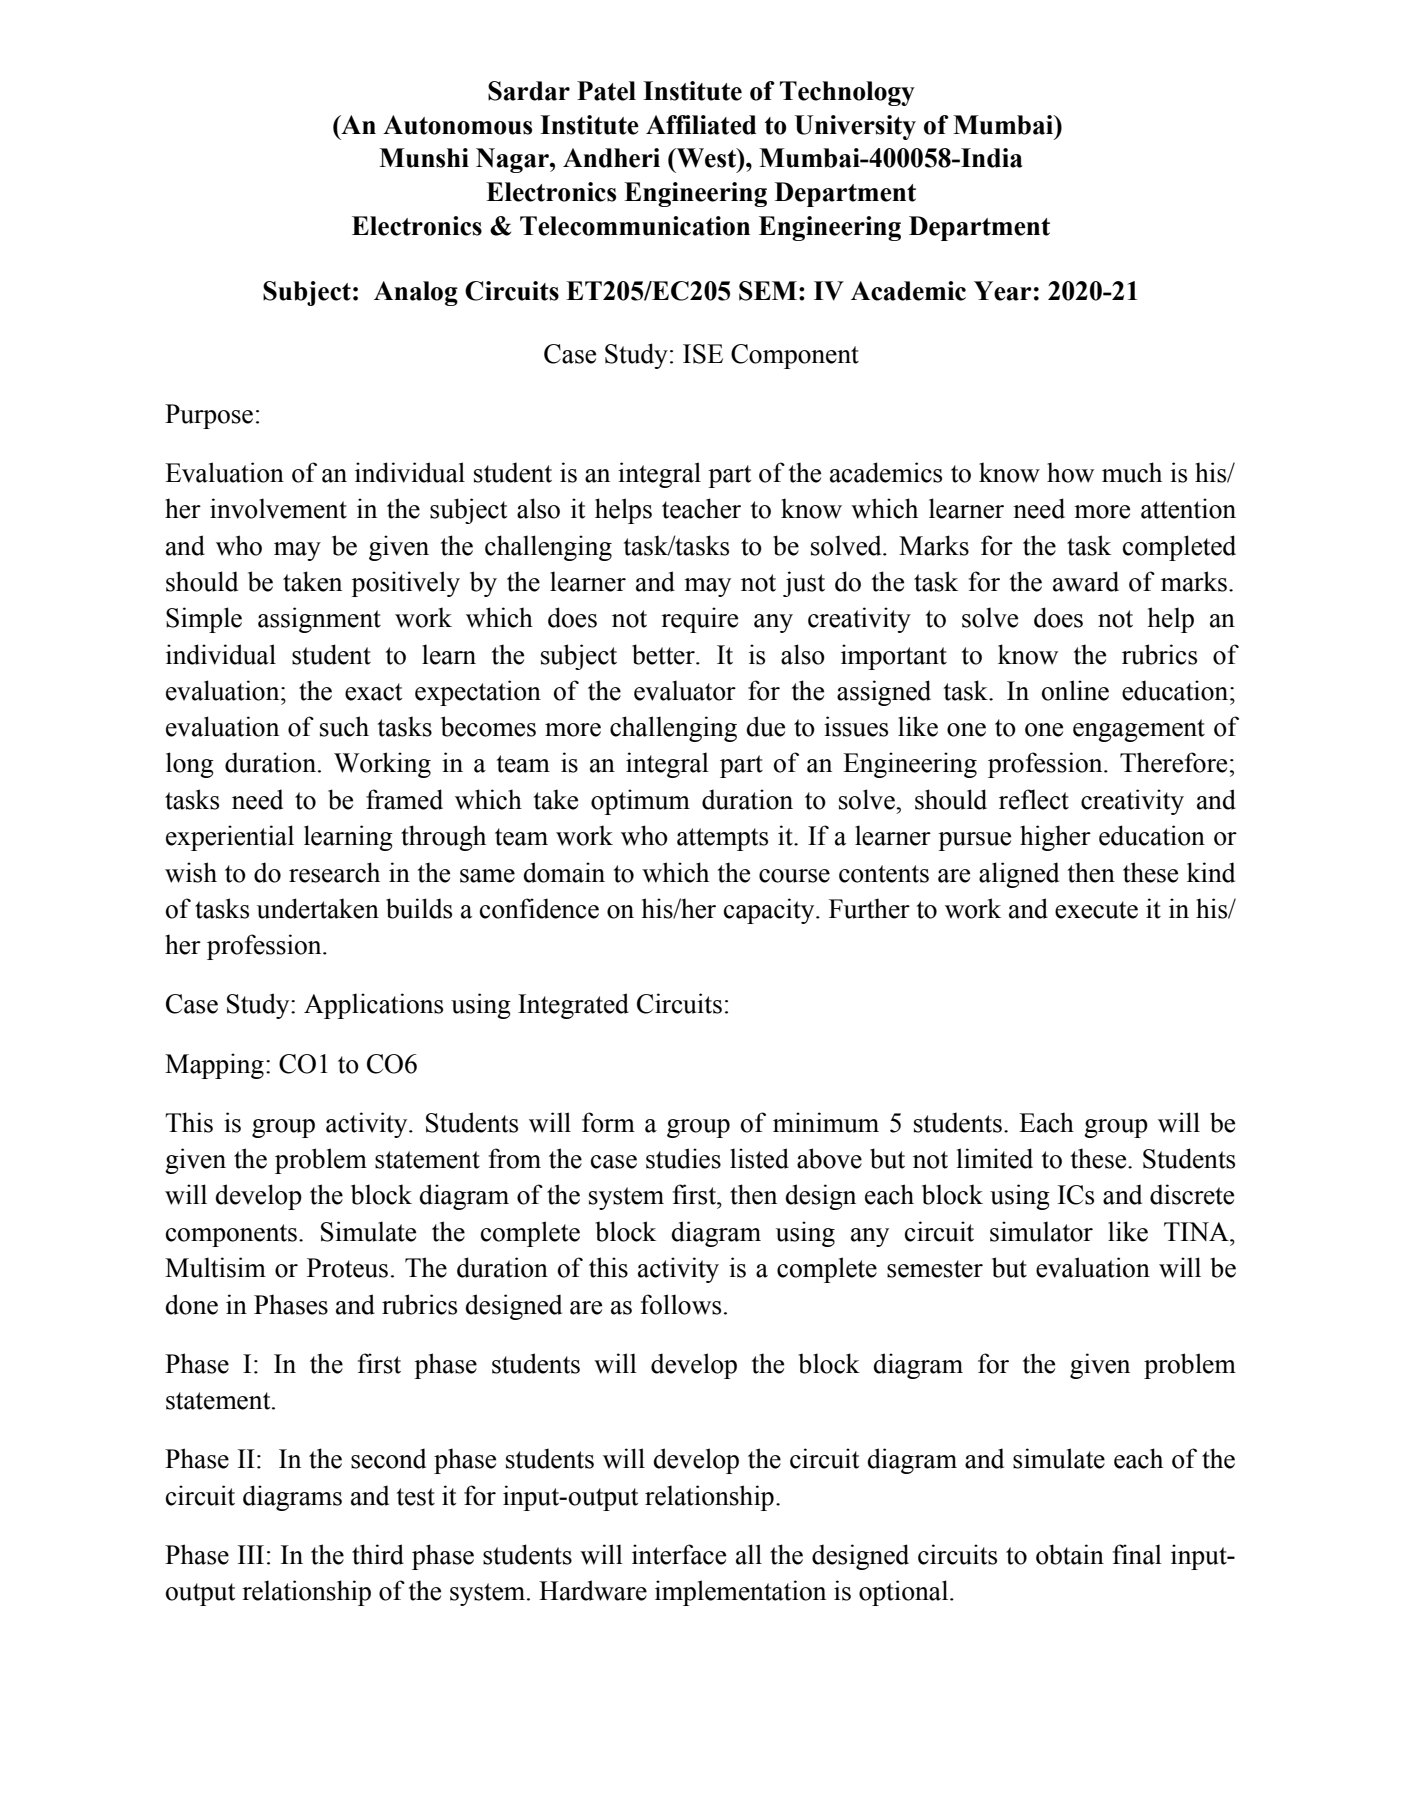 This screenshot has height=1815, width=1402. Describe the element at coordinates (1096, 910) in the screenshot. I see `execute` at that location.
